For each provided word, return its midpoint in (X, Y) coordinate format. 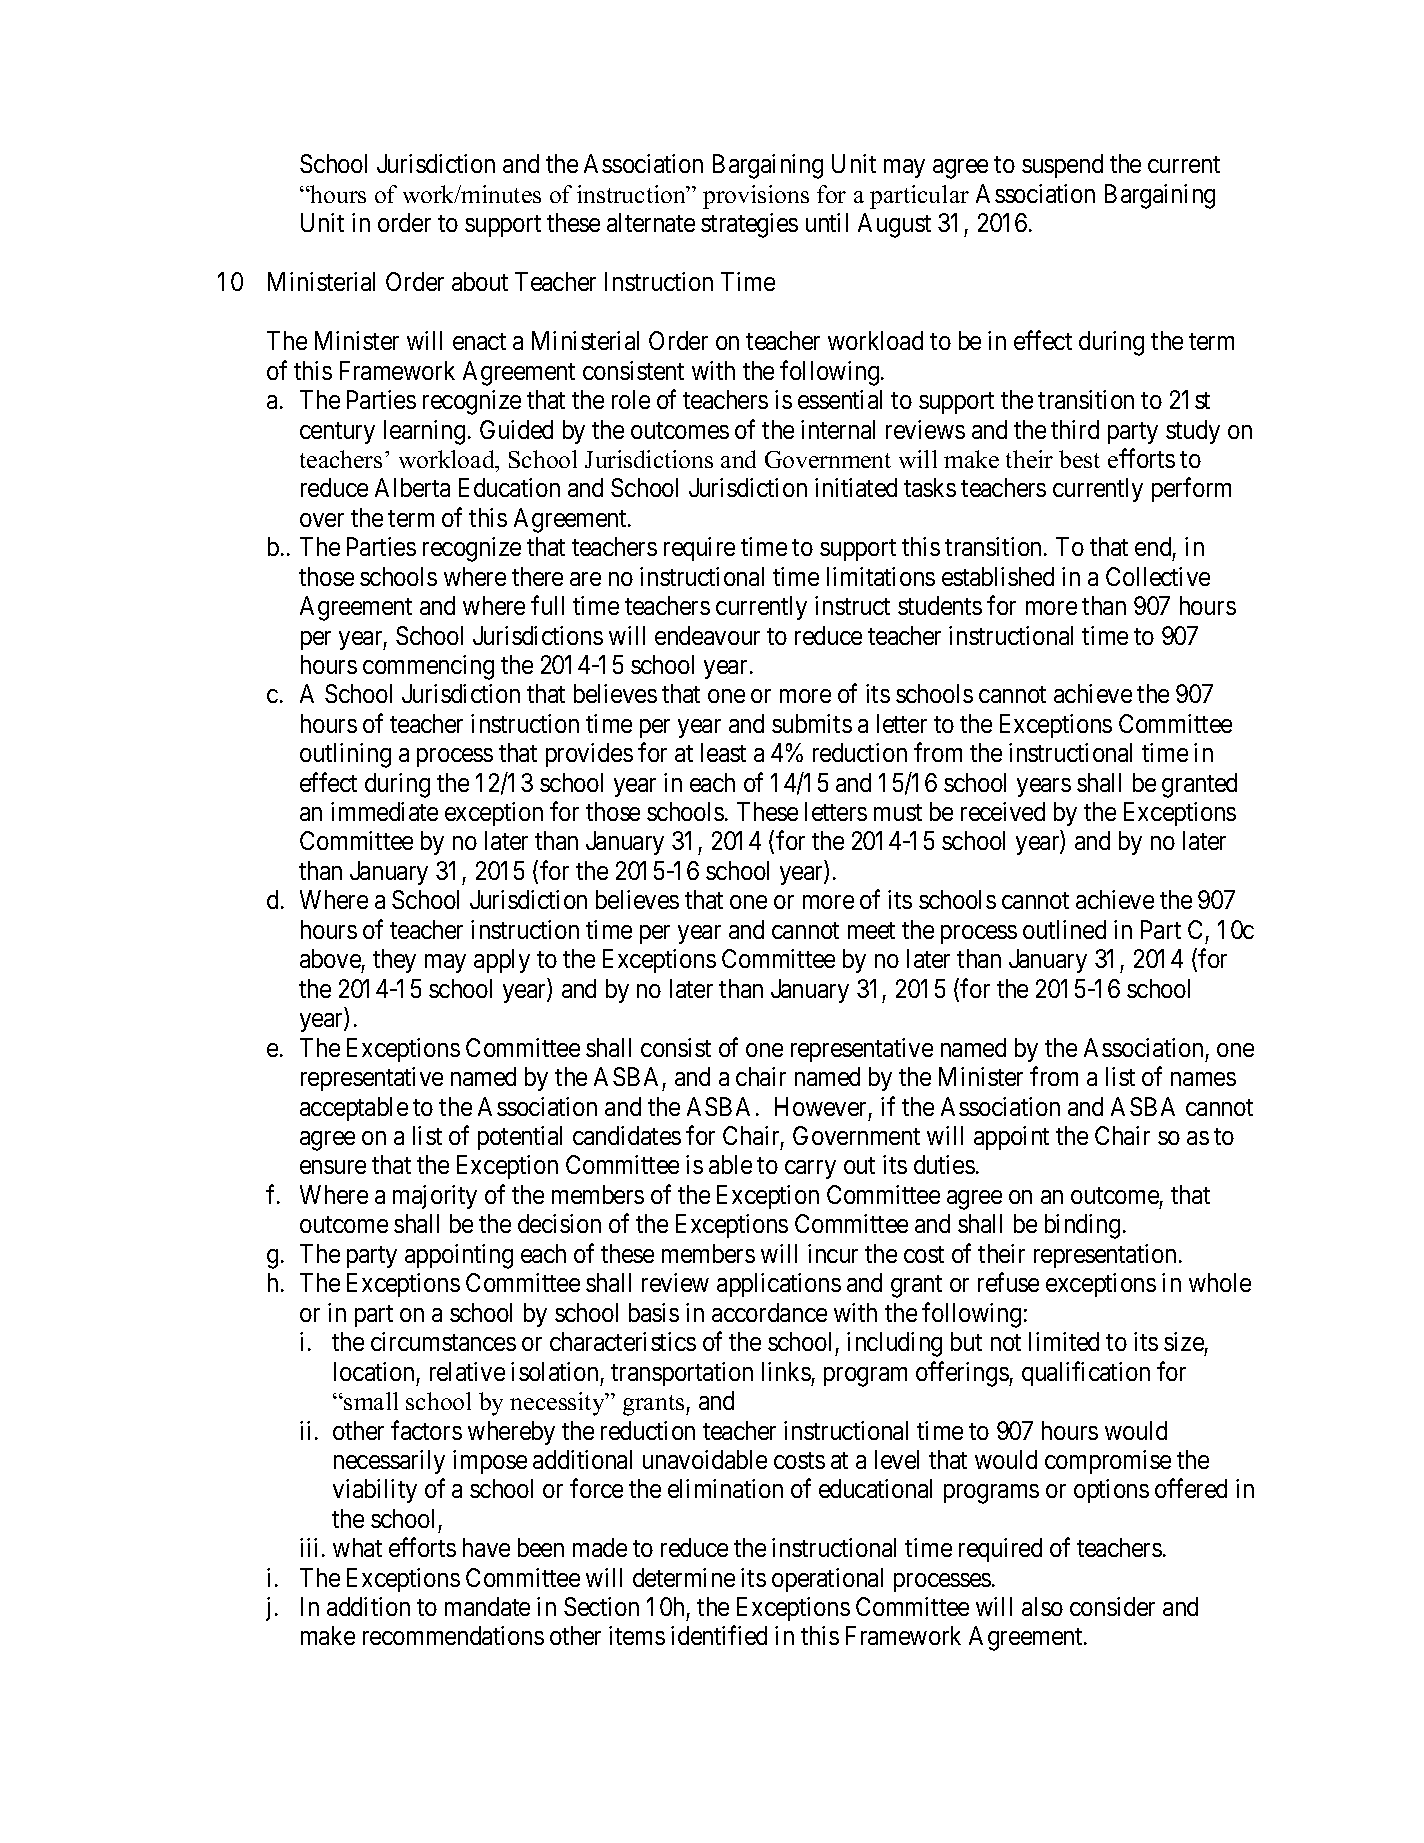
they (394, 961)
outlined (1064, 929)
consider (1112, 1606)
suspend (1062, 166)
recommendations (453, 1635)
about (480, 281)
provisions (756, 197)
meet (871, 930)
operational (827, 1580)
